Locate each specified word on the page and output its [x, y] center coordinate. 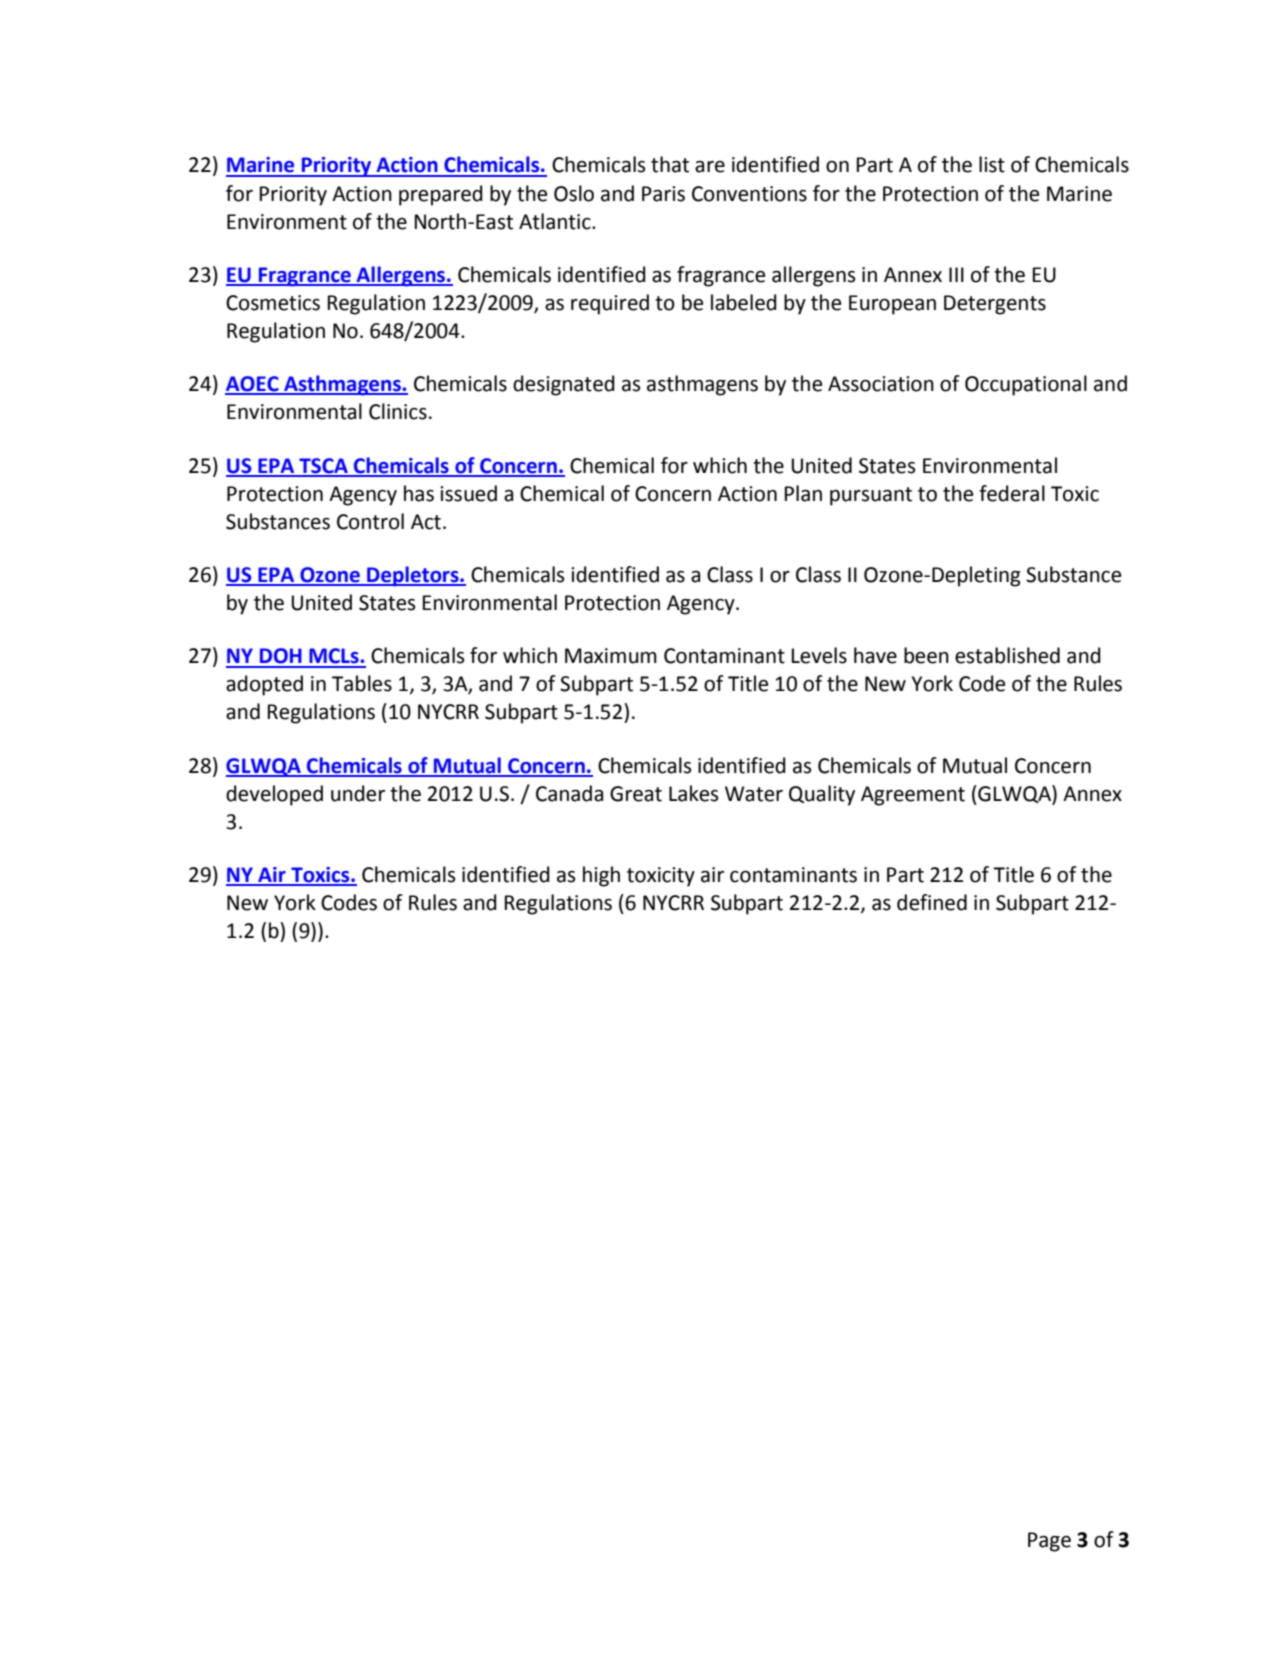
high [601, 876]
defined [932, 902]
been [926, 655]
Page [1049, 1542]
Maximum [611, 656]
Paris [663, 194]
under [358, 793]
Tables [362, 683]
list [992, 164]
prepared [441, 195]
